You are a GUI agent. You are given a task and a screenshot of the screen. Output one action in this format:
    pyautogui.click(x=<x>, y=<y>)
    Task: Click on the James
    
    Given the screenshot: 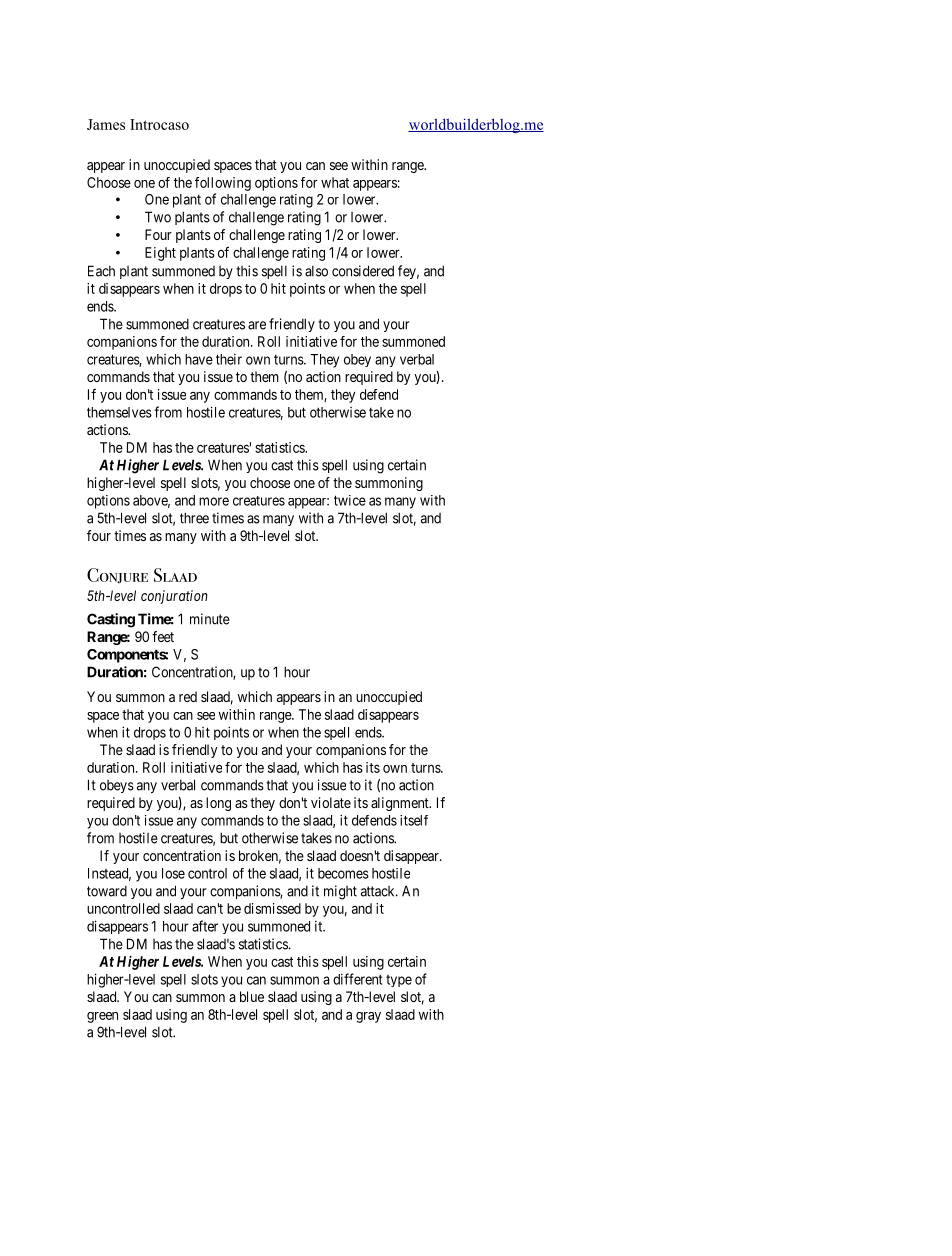 What is the action you would take?
    pyautogui.click(x=106, y=124)
